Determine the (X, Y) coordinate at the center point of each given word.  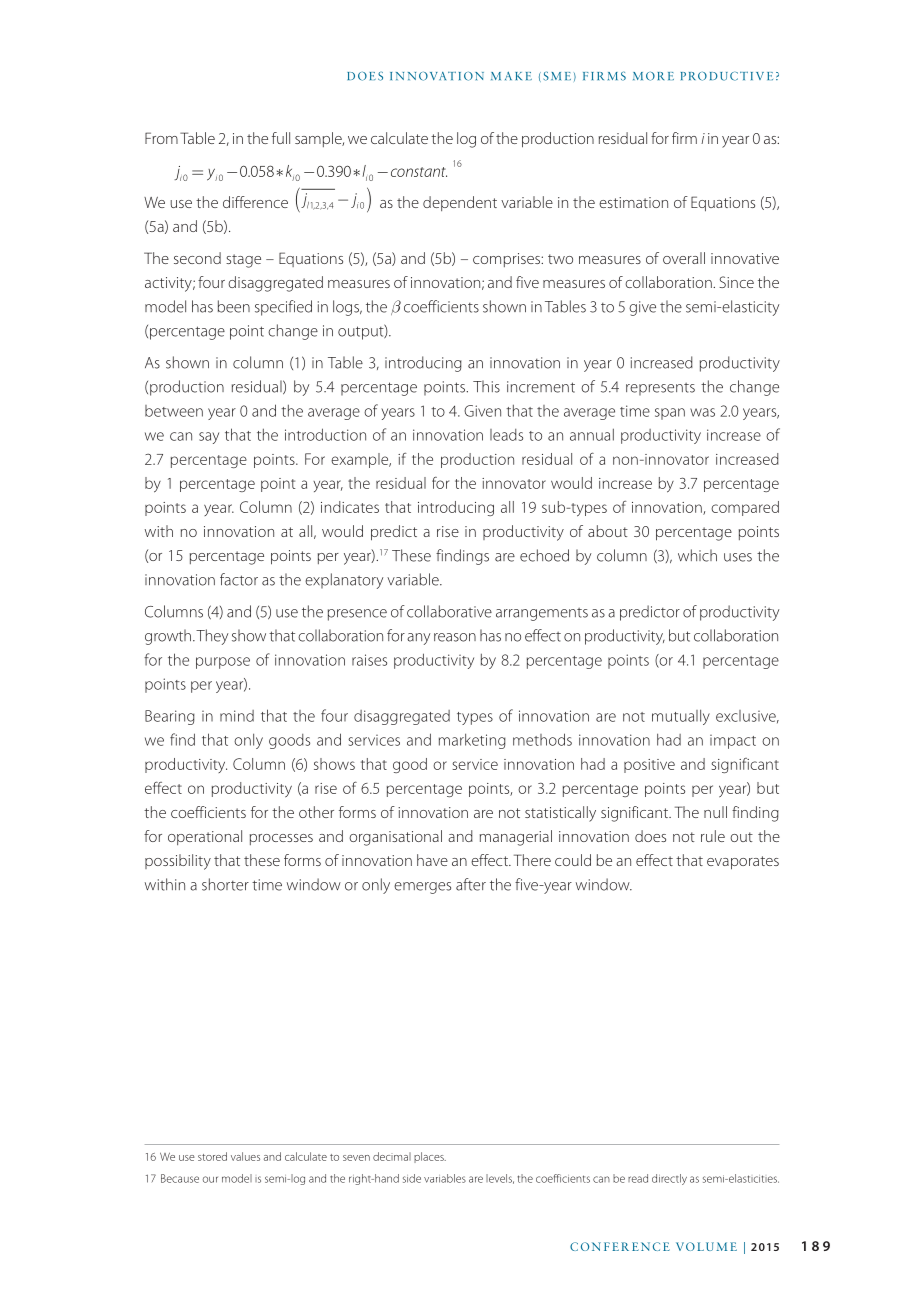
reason (455, 637)
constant (419, 172)
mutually (681, 717)
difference (255, 202)
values (245, 1156)
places (430, 1157)
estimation (633, 202)
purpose (223, 663)
